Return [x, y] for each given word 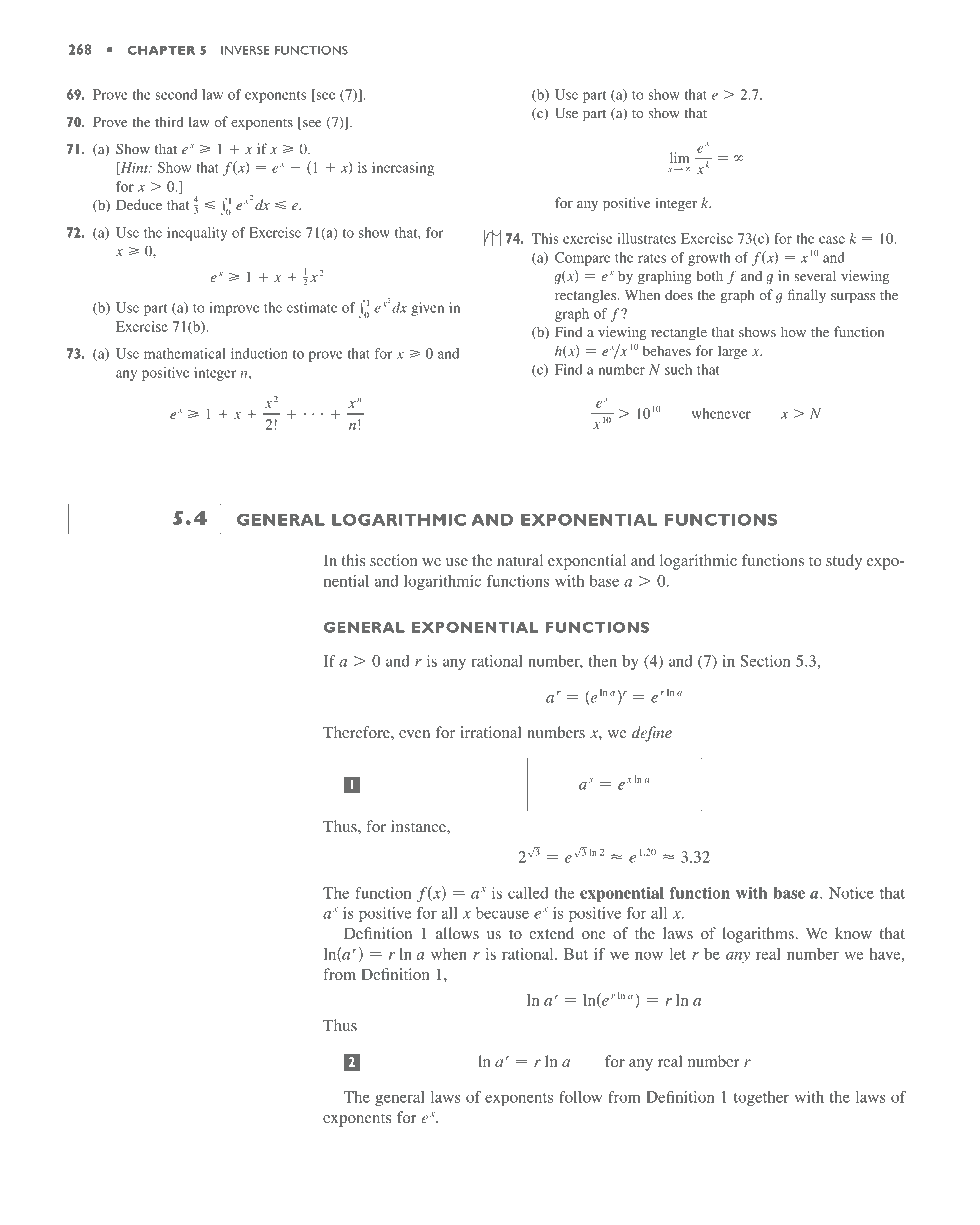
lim [679, 157]
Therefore [357, 732]
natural [520, 560]
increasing [403, 169]
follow [580, 1097]
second [176, 94]
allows [457, 933]
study [844, 562]
